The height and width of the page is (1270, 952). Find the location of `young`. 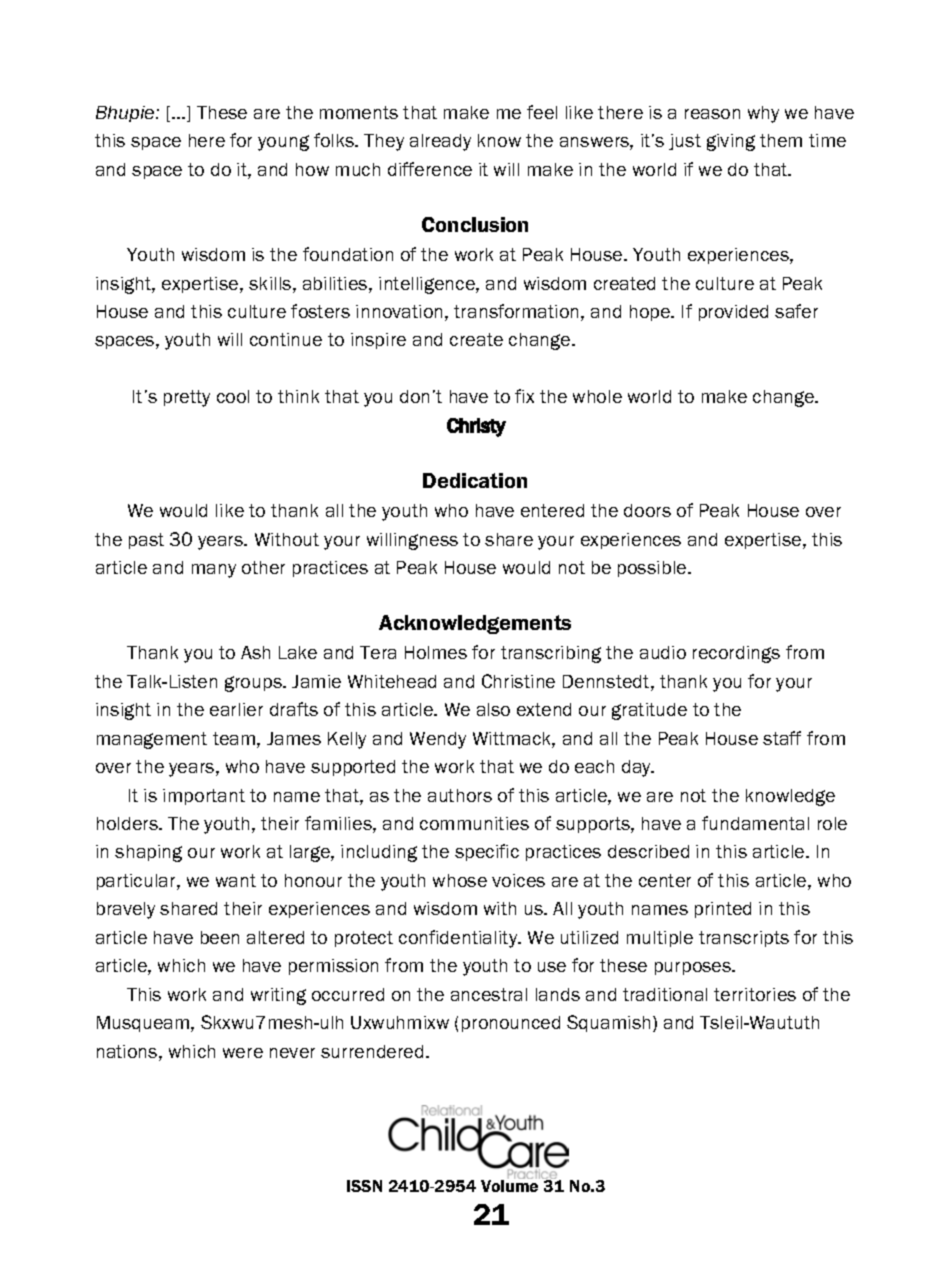

young is located at coordinates (283, 143).
